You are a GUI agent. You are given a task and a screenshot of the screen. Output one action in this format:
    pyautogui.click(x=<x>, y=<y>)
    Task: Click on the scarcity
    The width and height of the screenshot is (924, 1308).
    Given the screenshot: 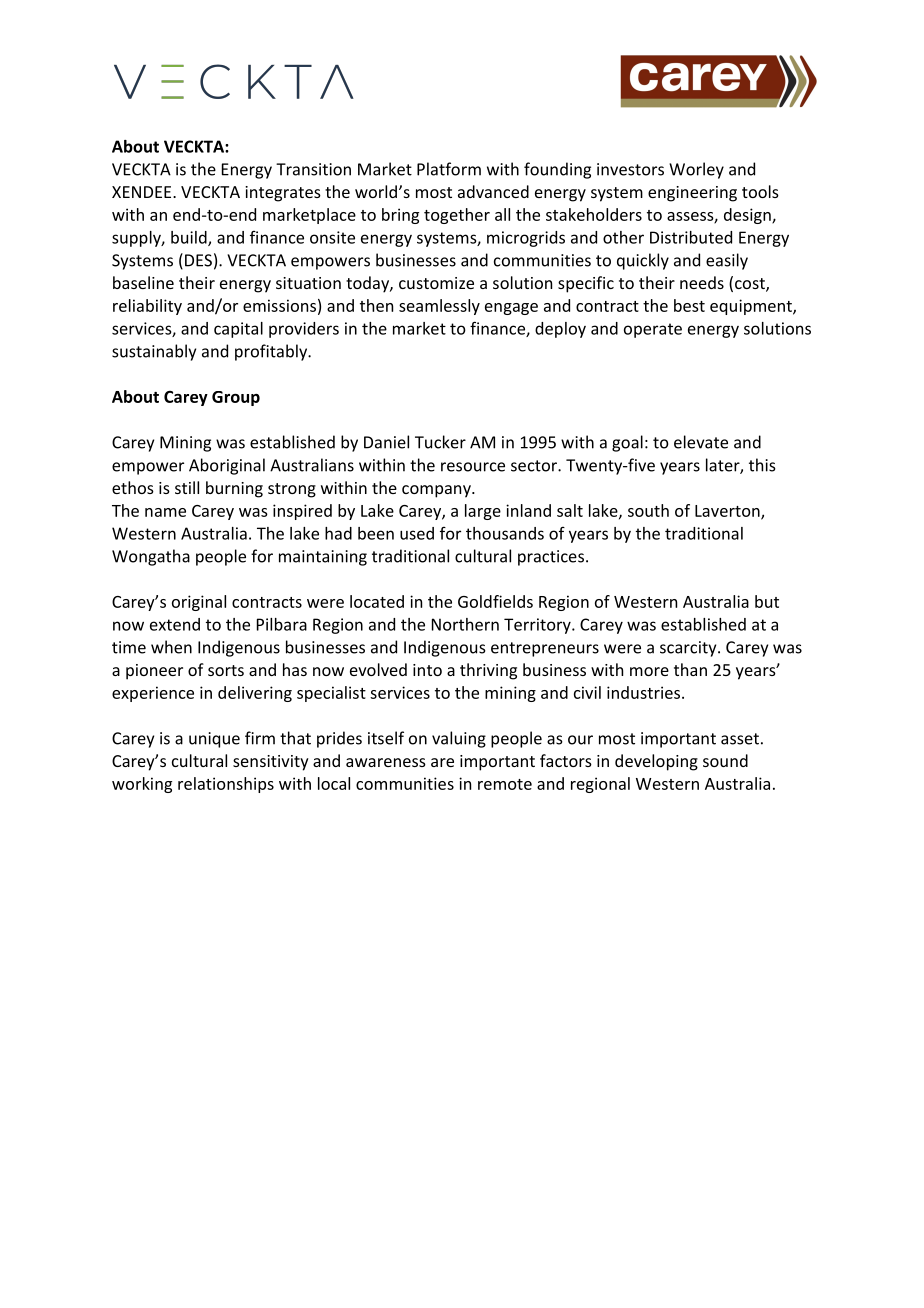 What is the action you would take?
    pyautogui.click(x=689, y=649)
